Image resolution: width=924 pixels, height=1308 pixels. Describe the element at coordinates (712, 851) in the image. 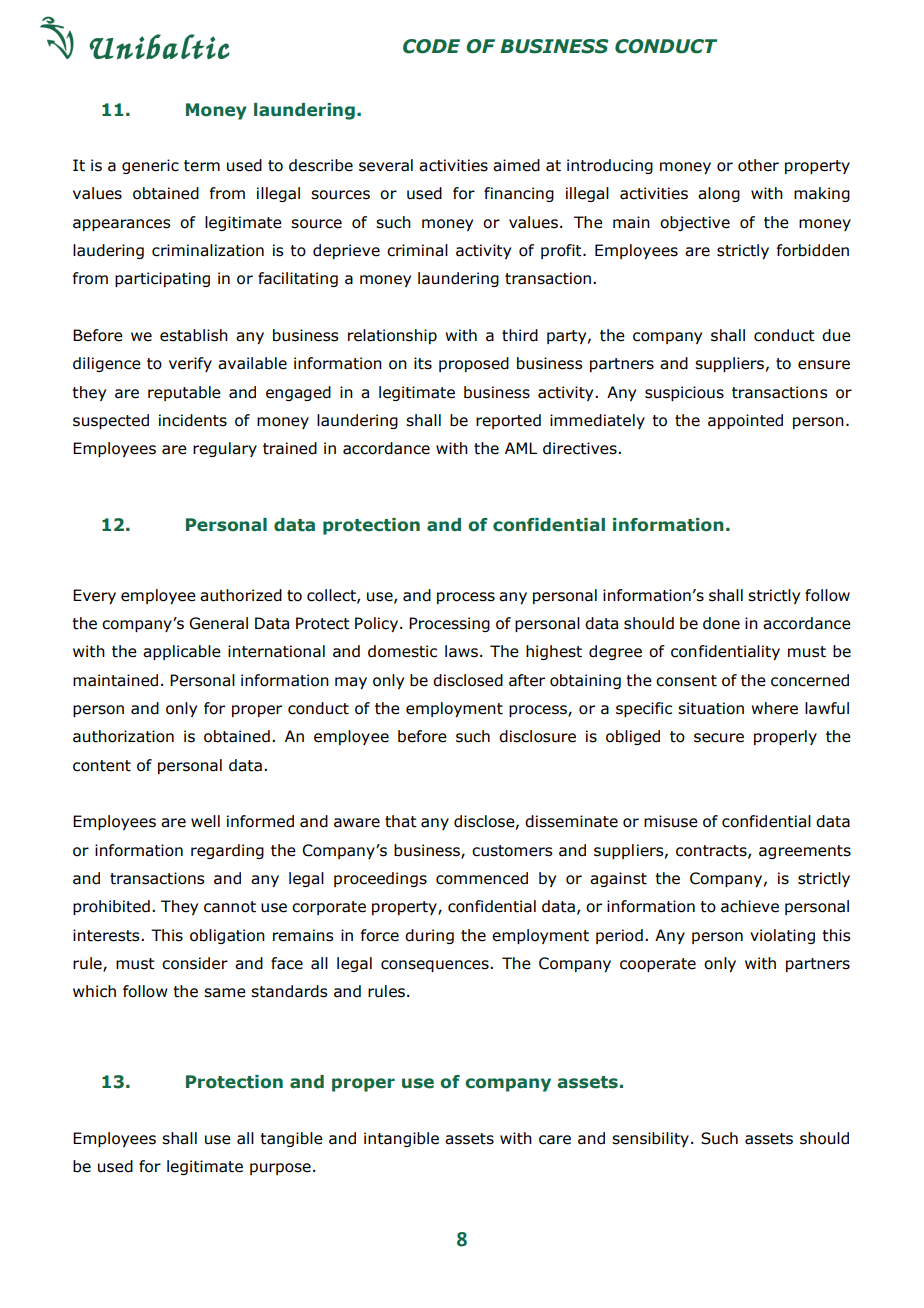

I see `contracts` at that location.
